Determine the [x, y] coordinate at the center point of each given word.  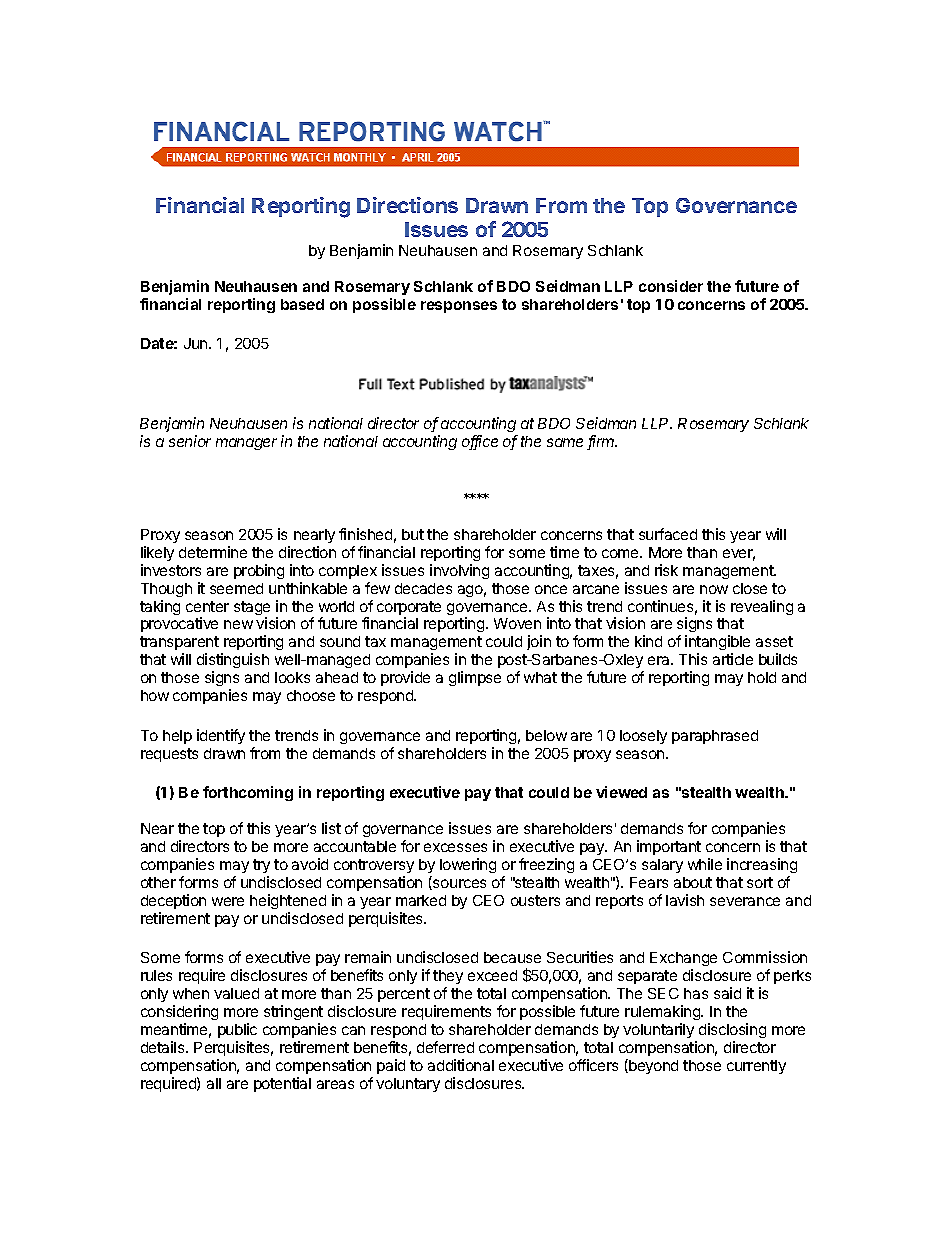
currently [756, 1067]
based [302, 304]
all [214, 1083]
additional [461, 1065]
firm [602, 442]
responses [459, 307]
